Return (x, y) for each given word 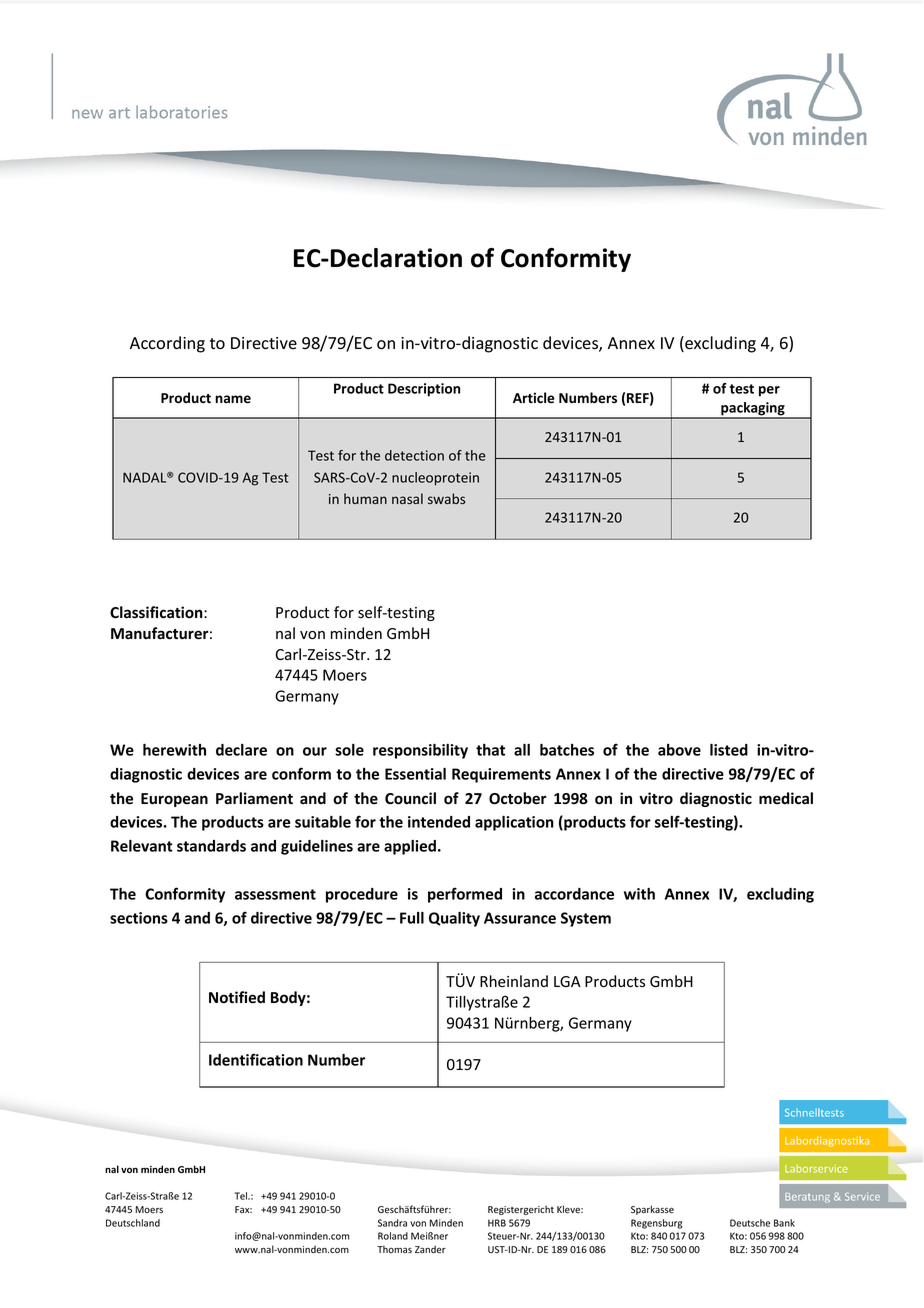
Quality (454, 919)
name (233, 399)
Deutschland (133, 1223)
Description (424, 390)
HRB (497, 1223)
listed (729, 750)
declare (241, 750)
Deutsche (750, 1223)
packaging (753, 410)
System (586, 919)
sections (139, 918)
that (490, 750)
